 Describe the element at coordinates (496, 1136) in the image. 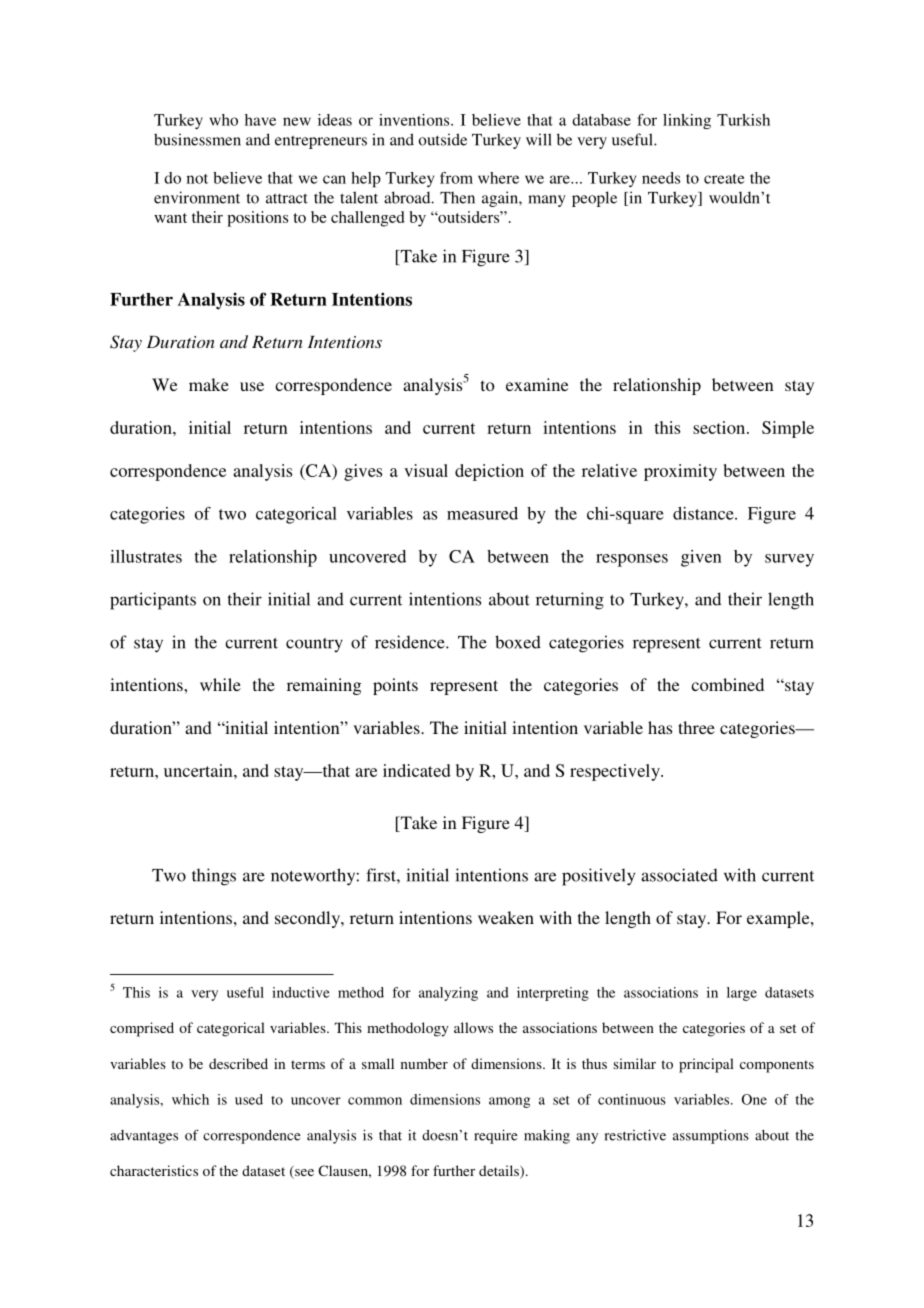

I see `require` at that location.
